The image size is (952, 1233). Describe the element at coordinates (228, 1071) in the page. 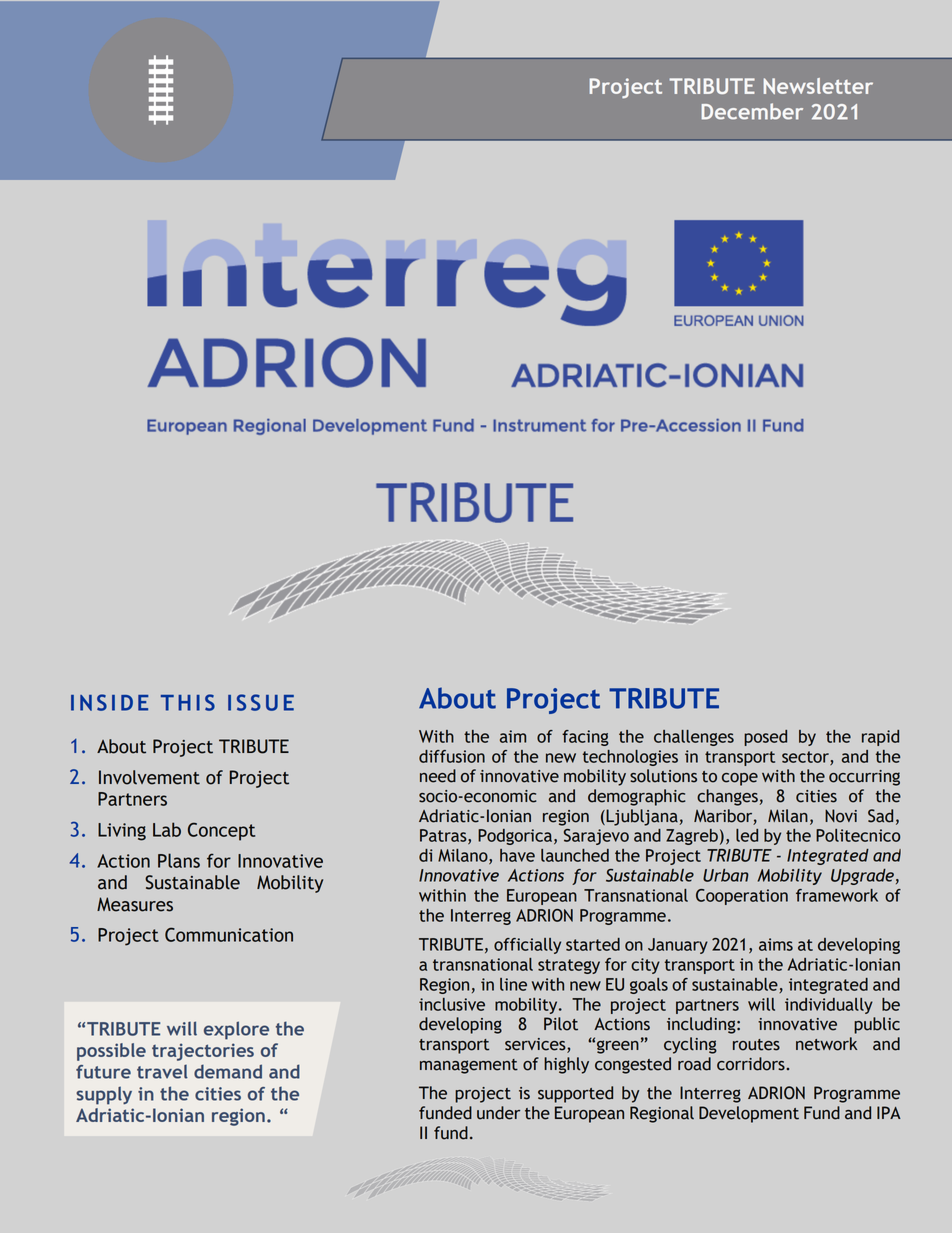

I see `demand` at that location.
